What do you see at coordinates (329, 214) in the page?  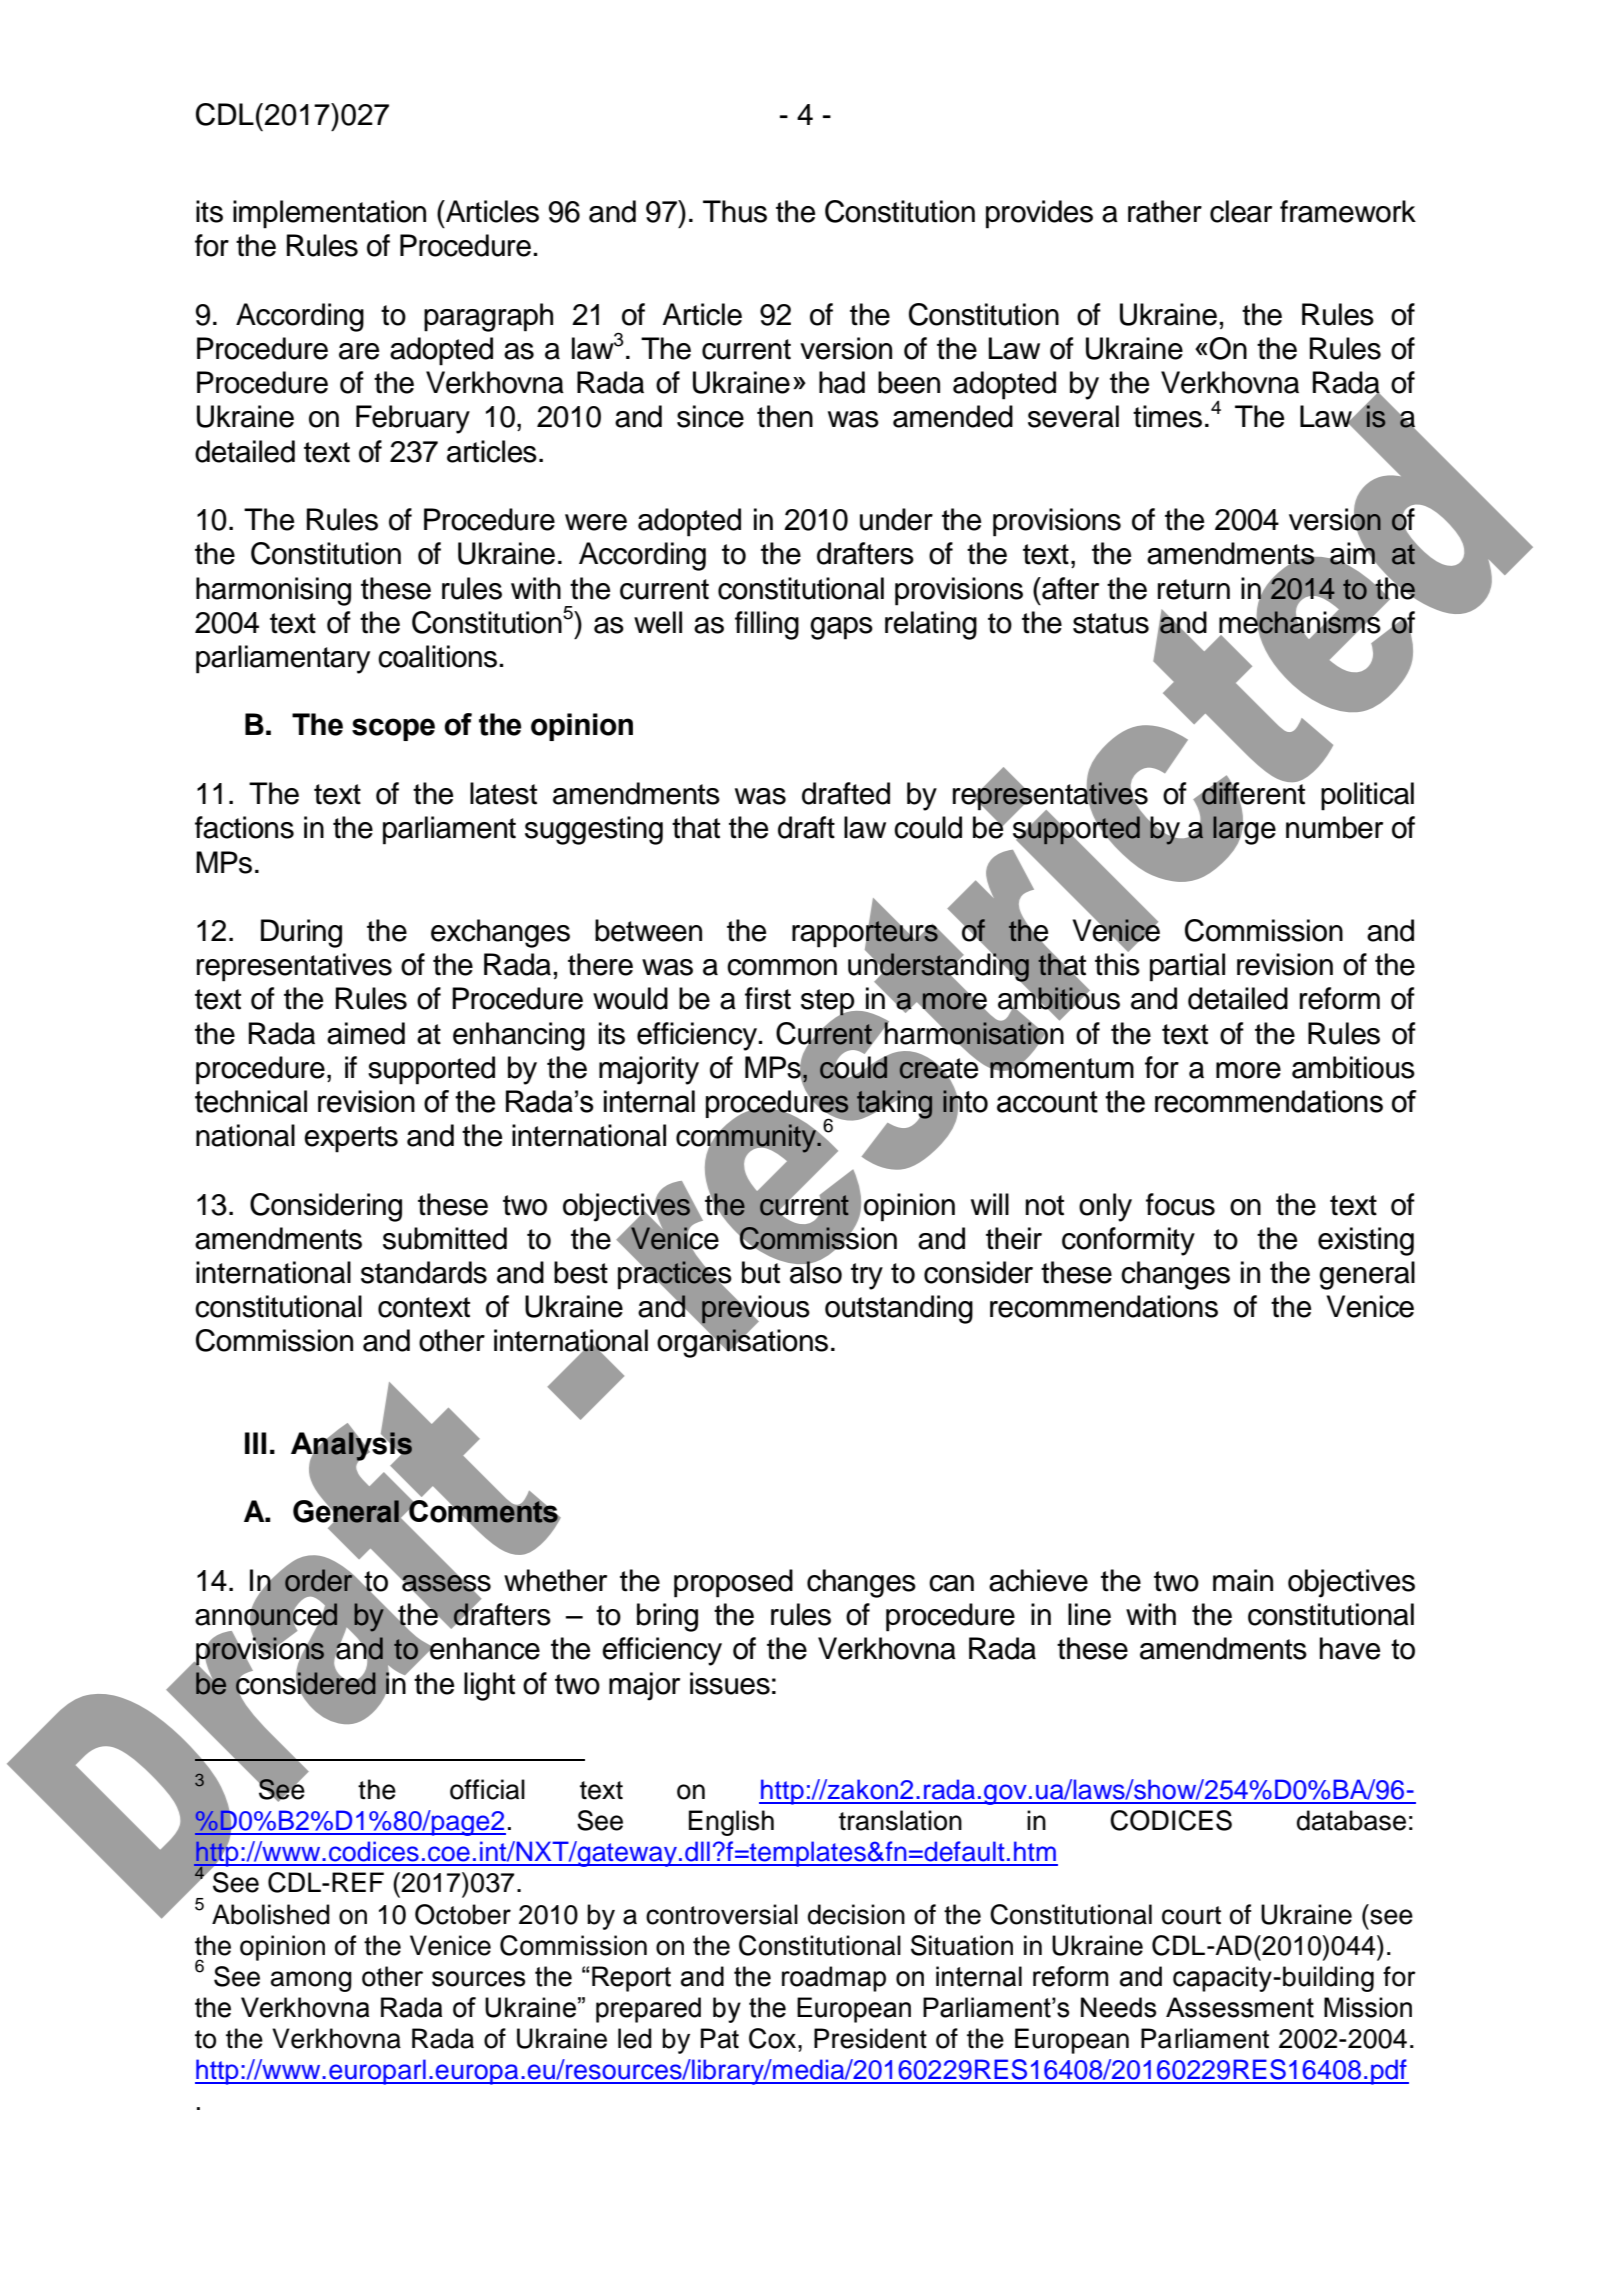 I see `implementation` at bounding box center [329, 214].
